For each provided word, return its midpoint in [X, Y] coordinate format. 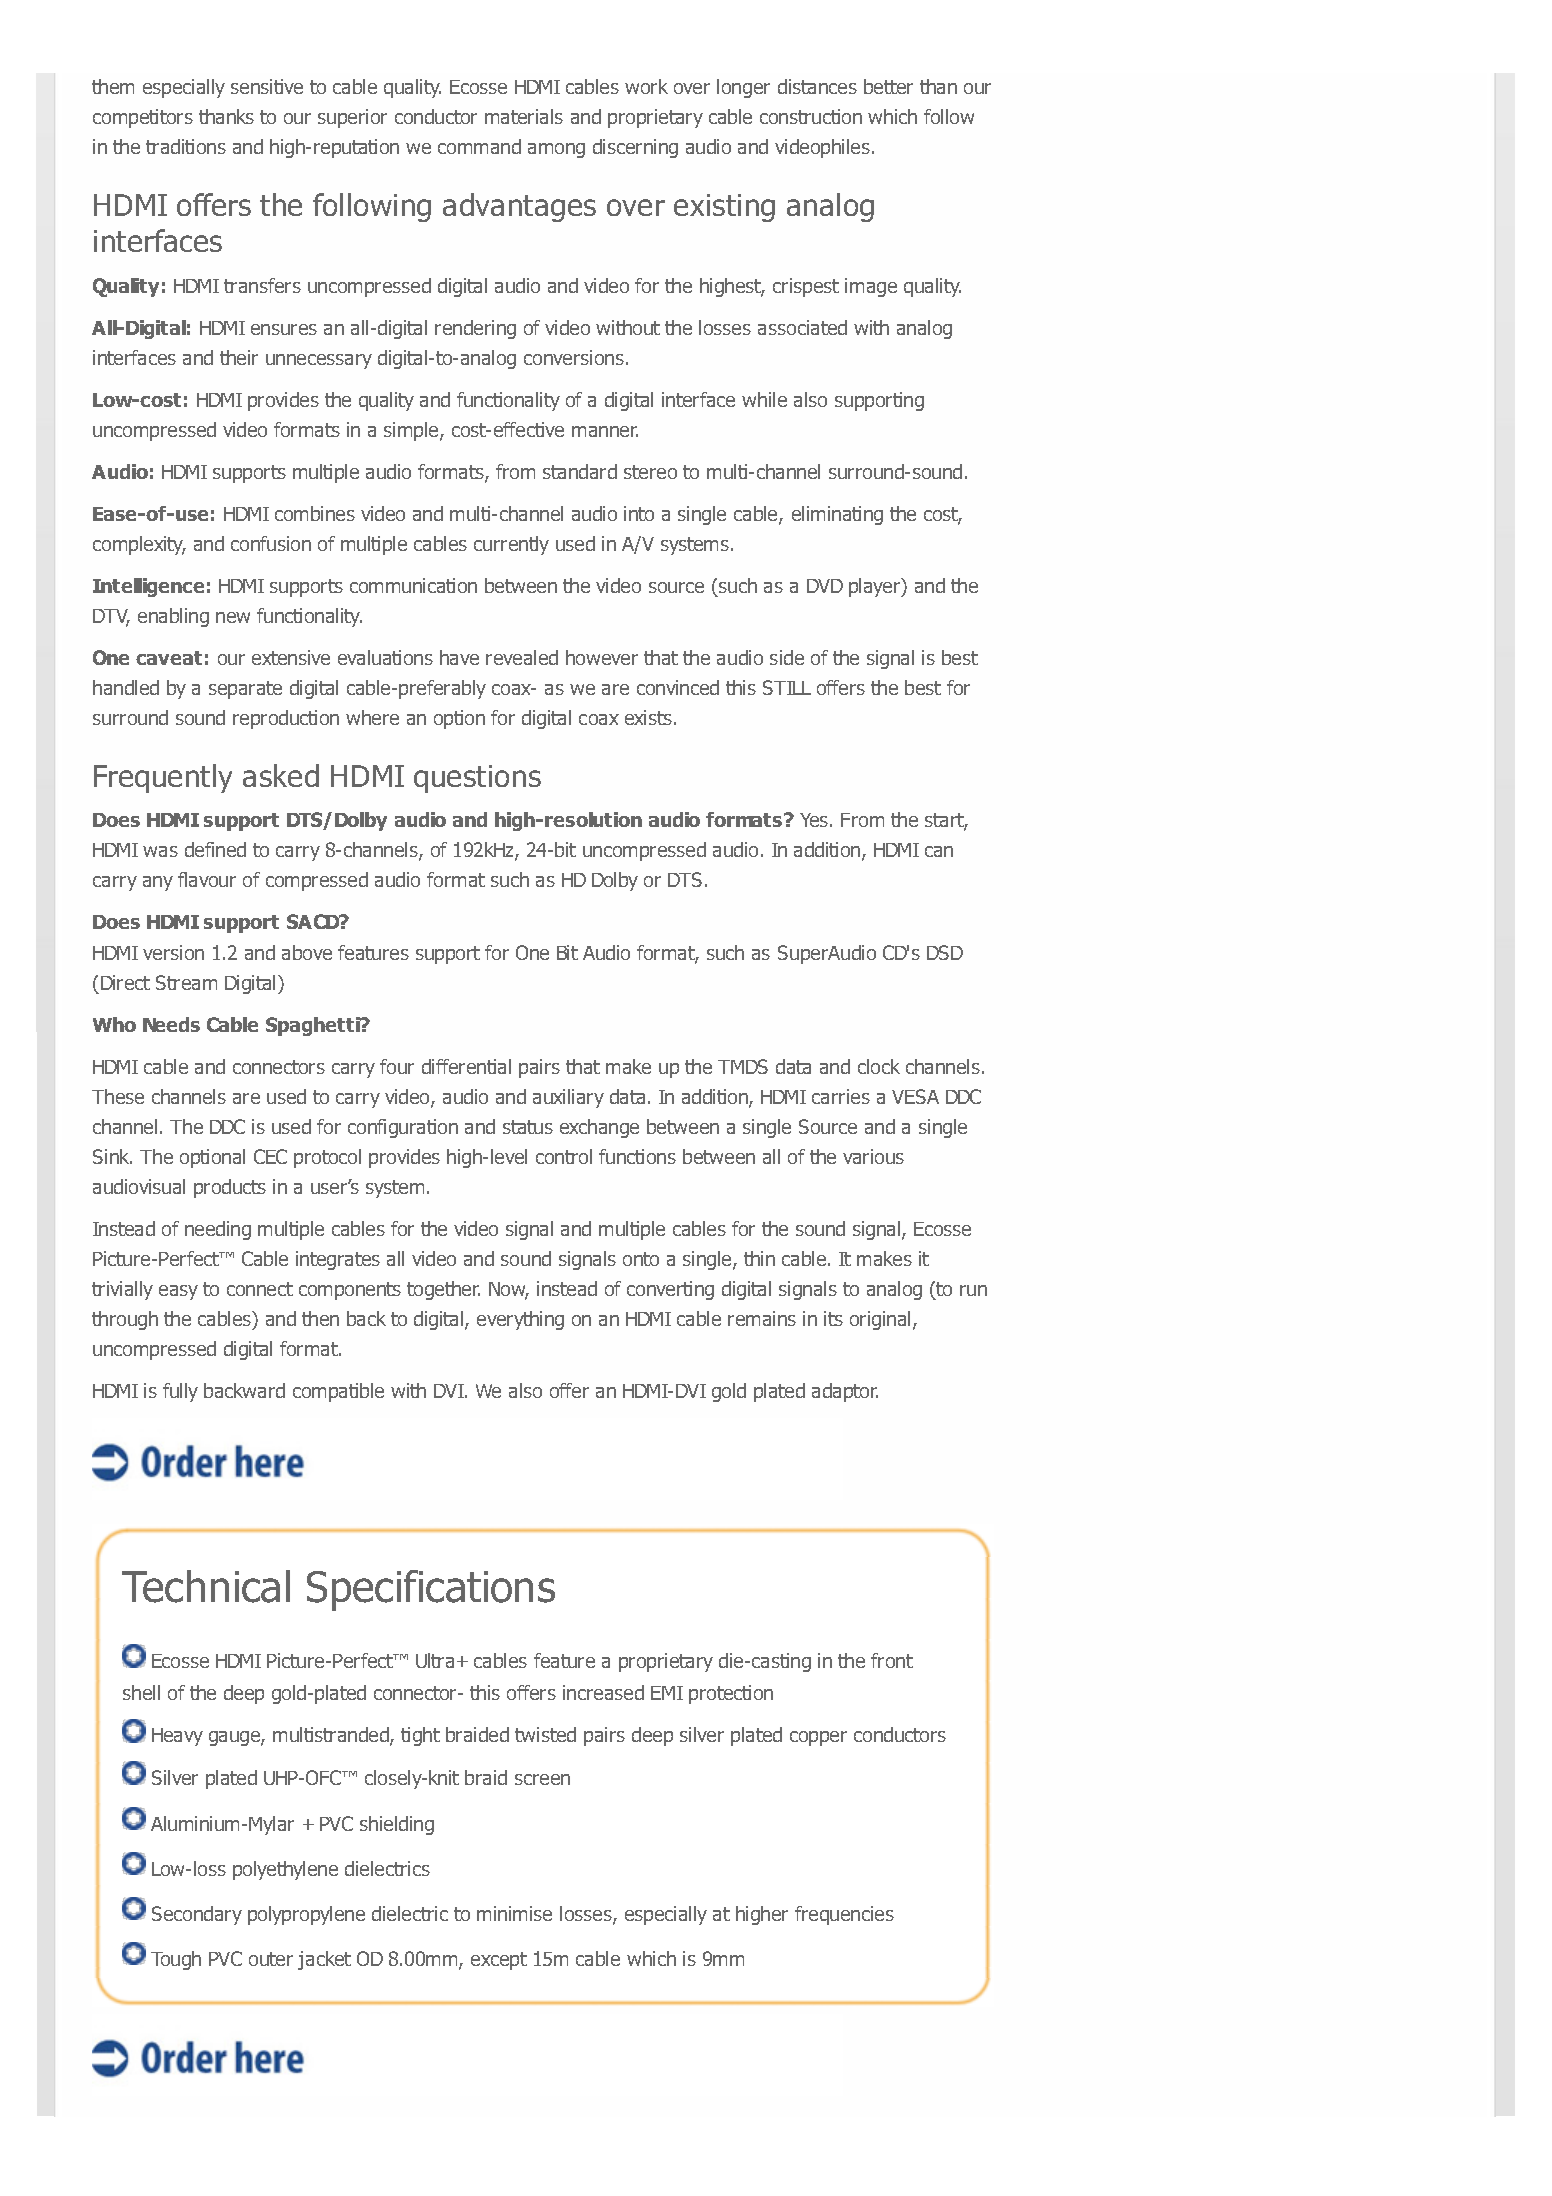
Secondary [197, 1915]
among [556, 150]
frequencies [844, 1915]
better [888, 86]
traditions [186, 146]
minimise [514, 1913]
